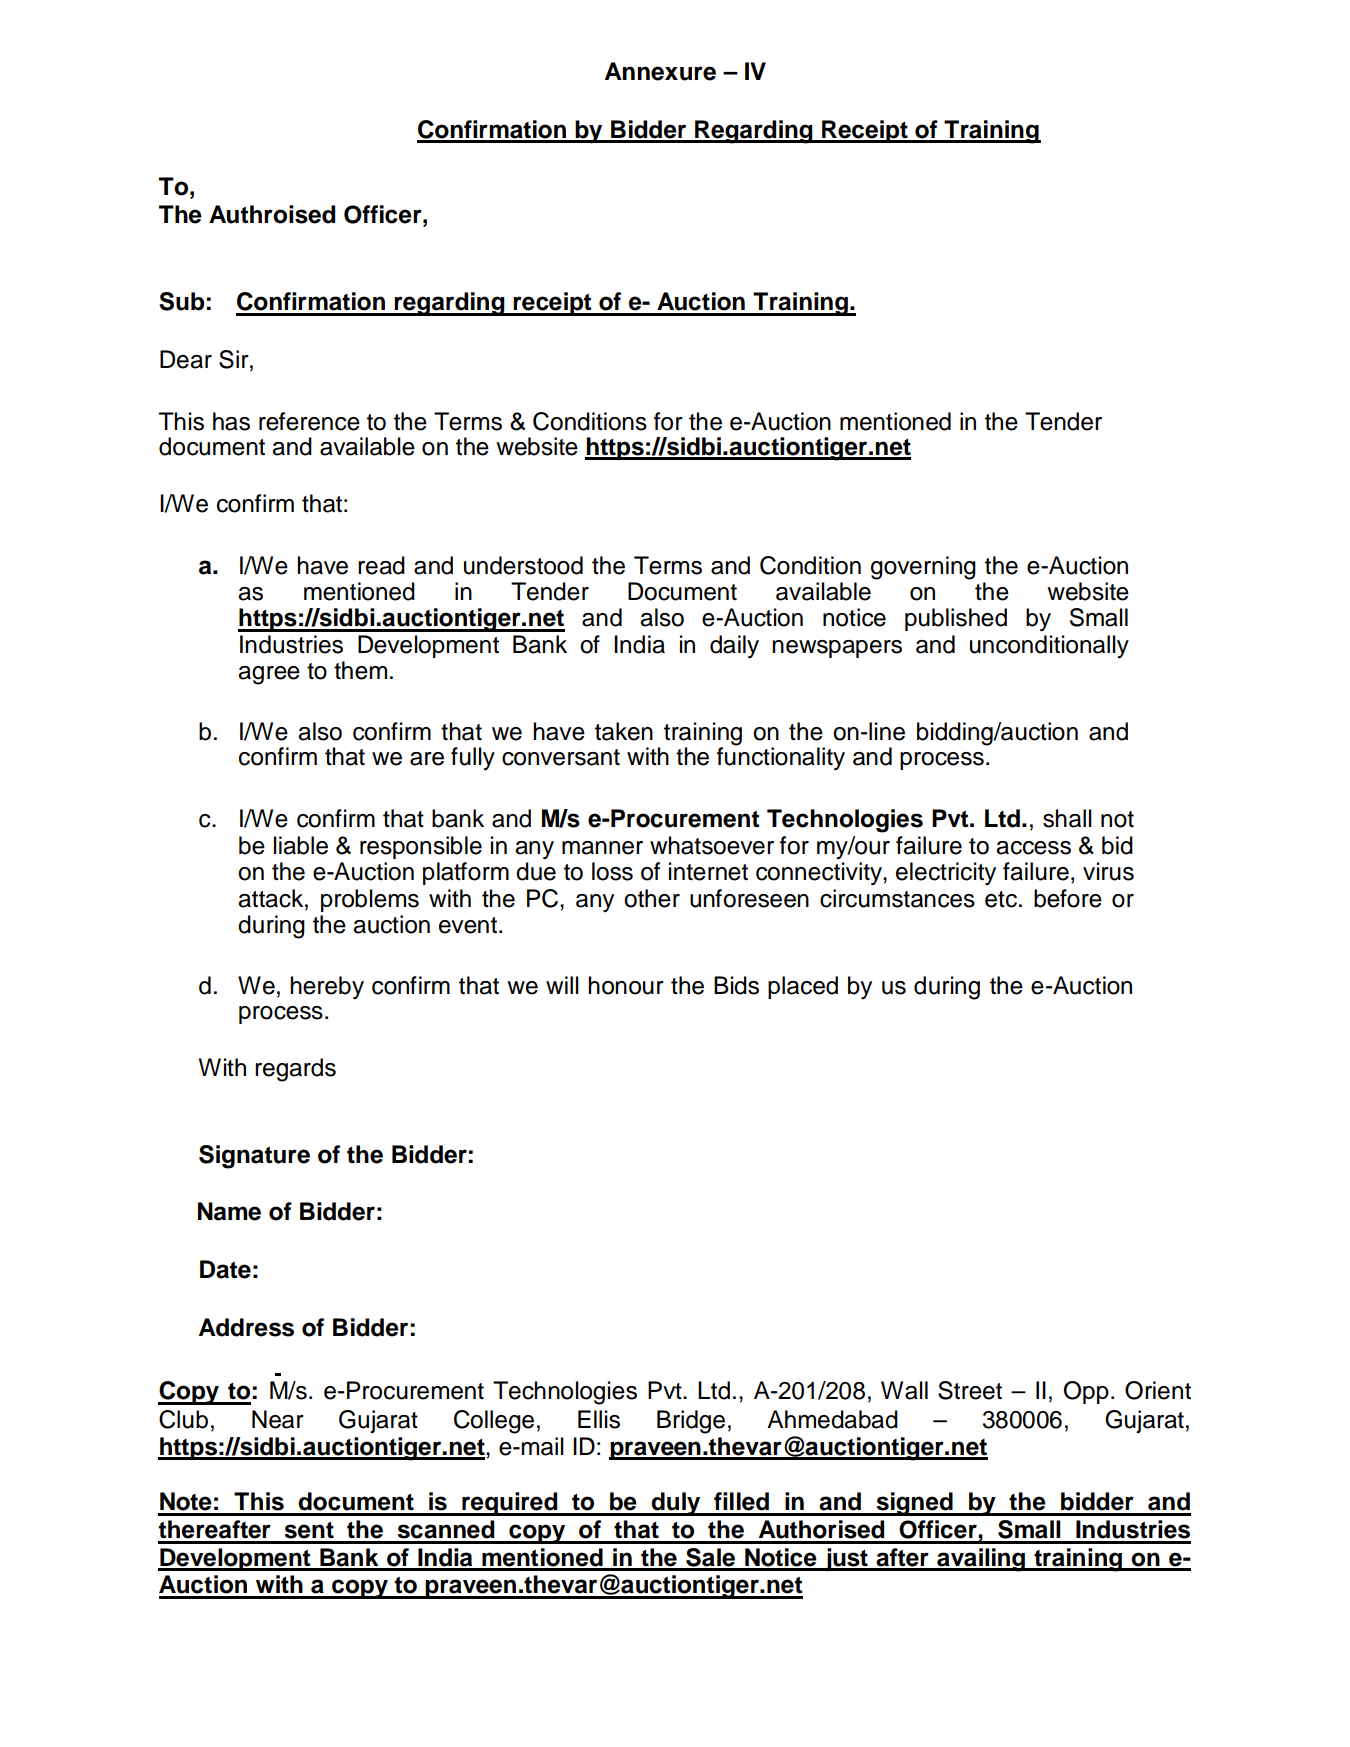  I want to click on governing, so click(923, 568).
